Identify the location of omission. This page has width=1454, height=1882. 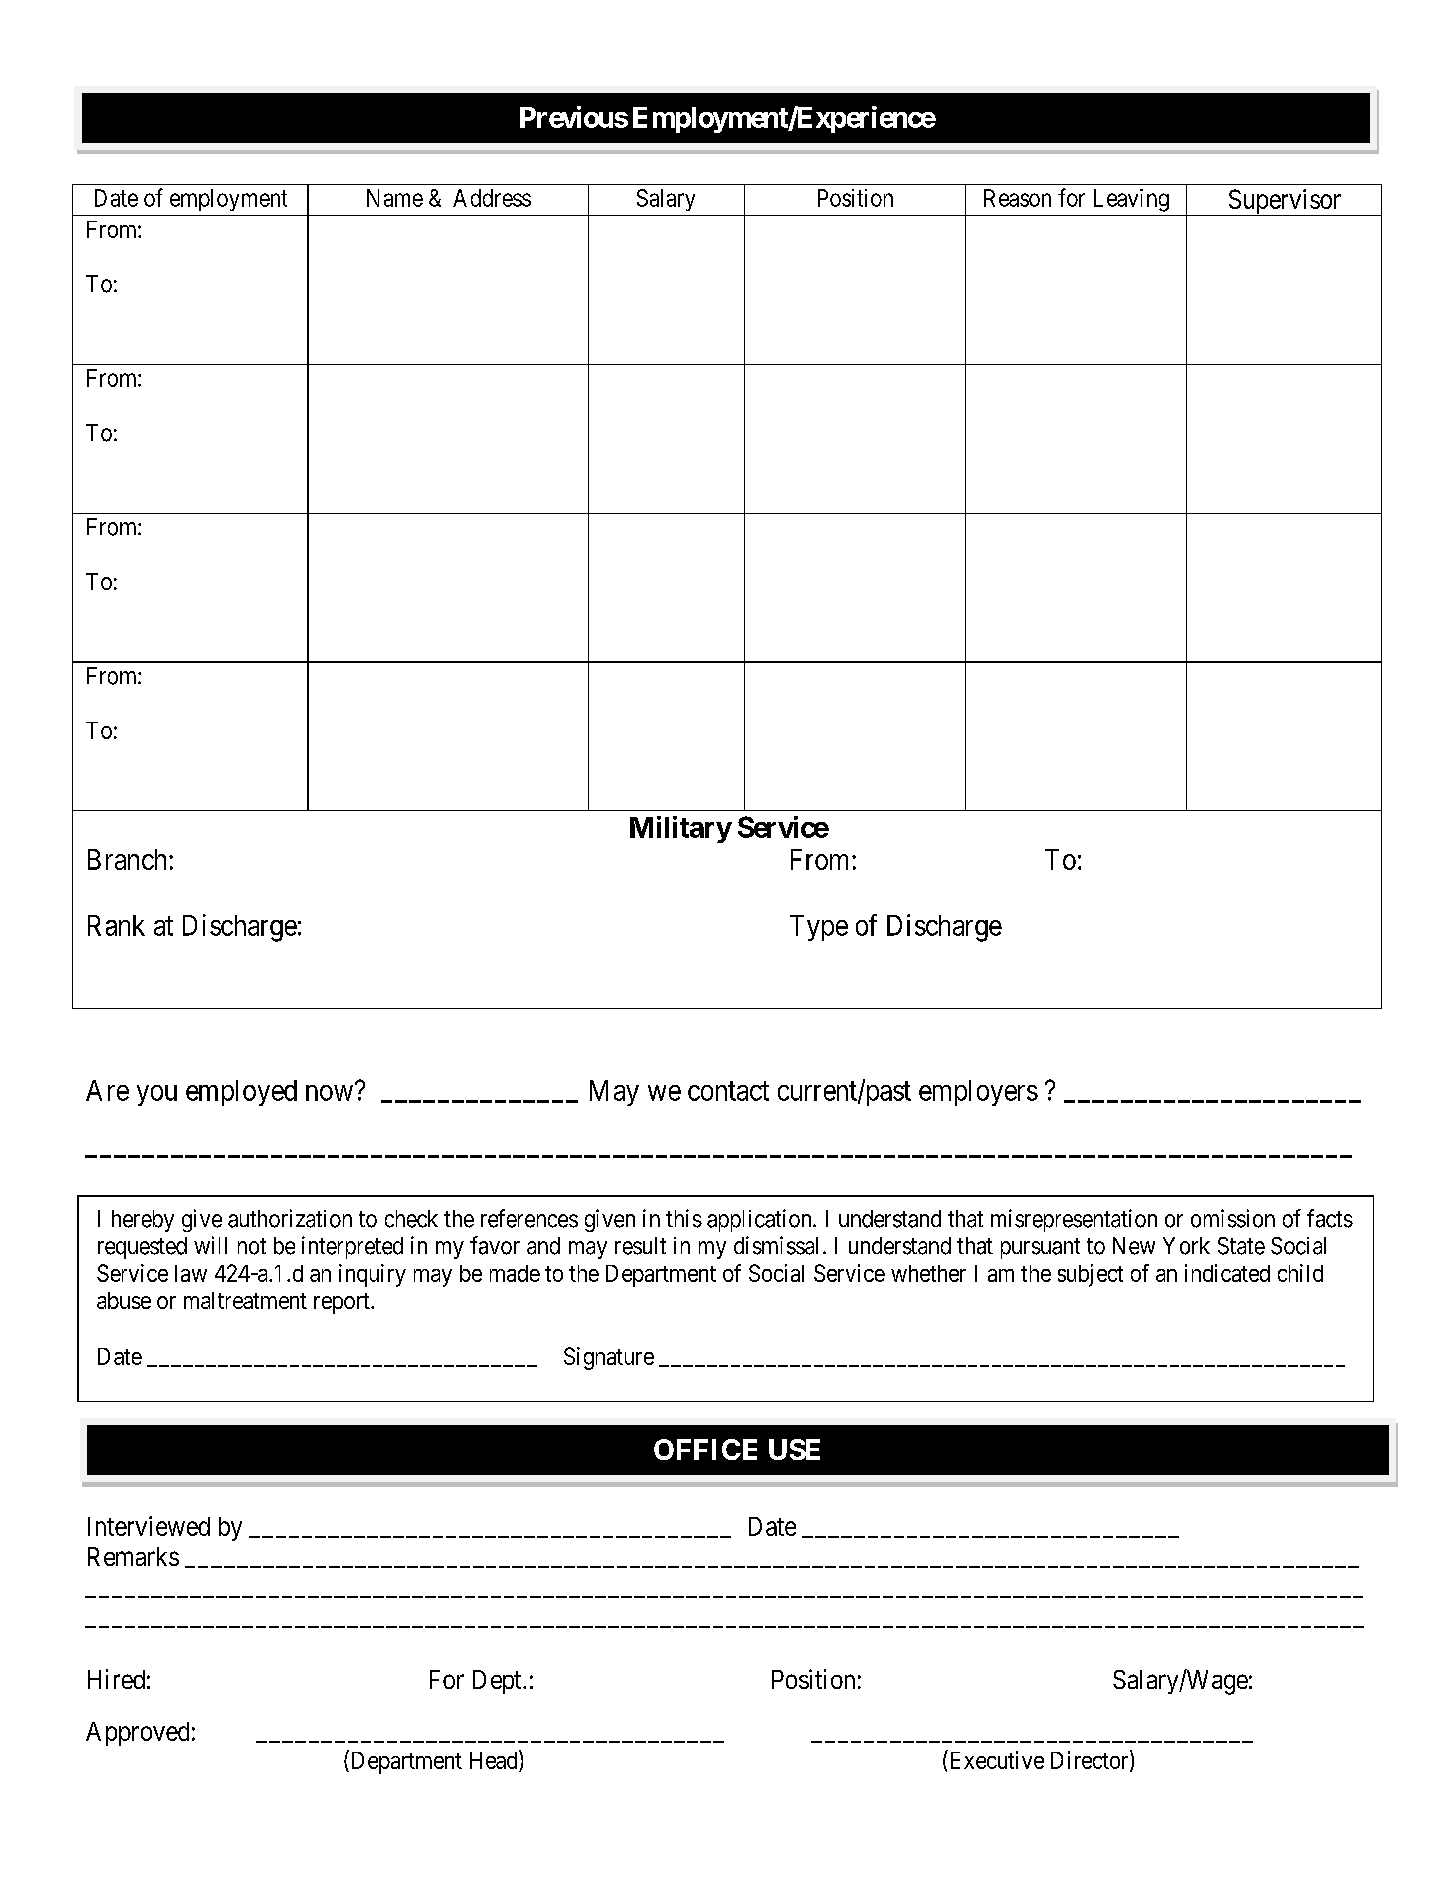
(1233, 1218).
